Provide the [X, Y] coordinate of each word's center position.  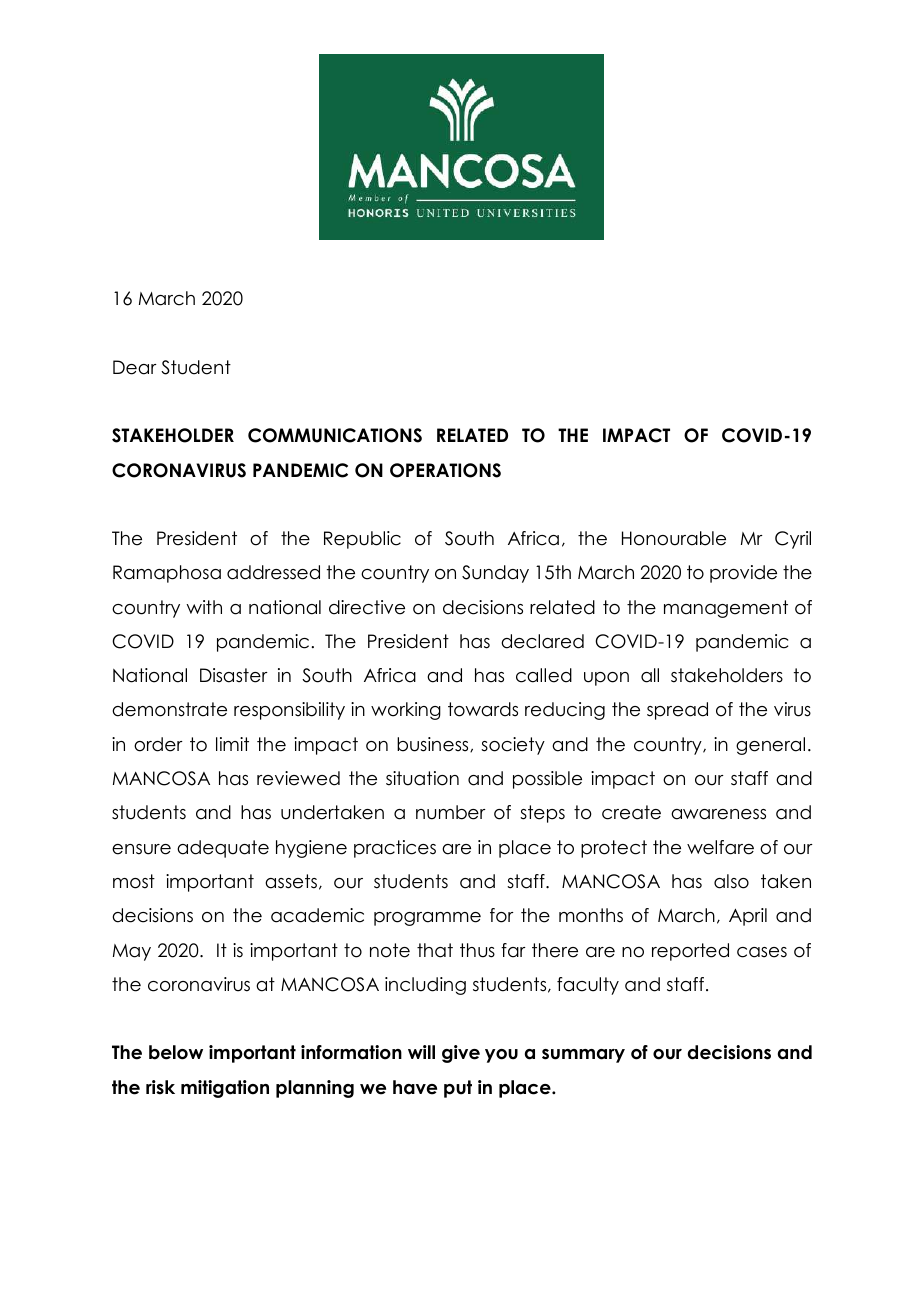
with [204, 607]
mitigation [225, 1089]
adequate [223, 849]
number [451, 812]
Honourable [674, 538]
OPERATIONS [445, 470]
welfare [720, 847]
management [726, 609]
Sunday [495, 574]
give [461, 1054]
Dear [135, 367]
